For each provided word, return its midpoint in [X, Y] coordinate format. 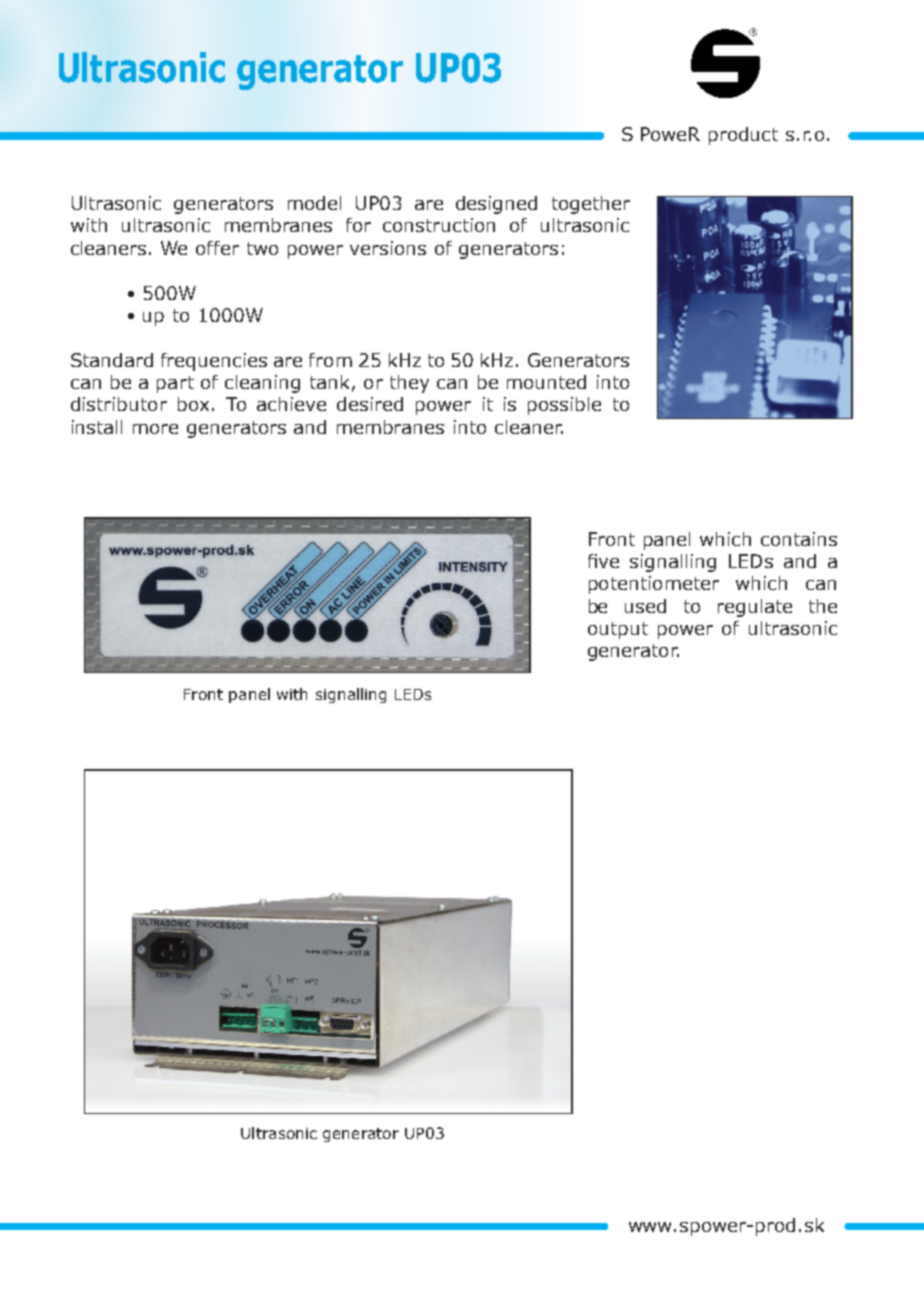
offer [217, 248]
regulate [755, 608]
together [591, 205]
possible [564, 406]
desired [370, 404]
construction [439, 225]
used [645, 606]
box [193, 404]
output [618, 630]
